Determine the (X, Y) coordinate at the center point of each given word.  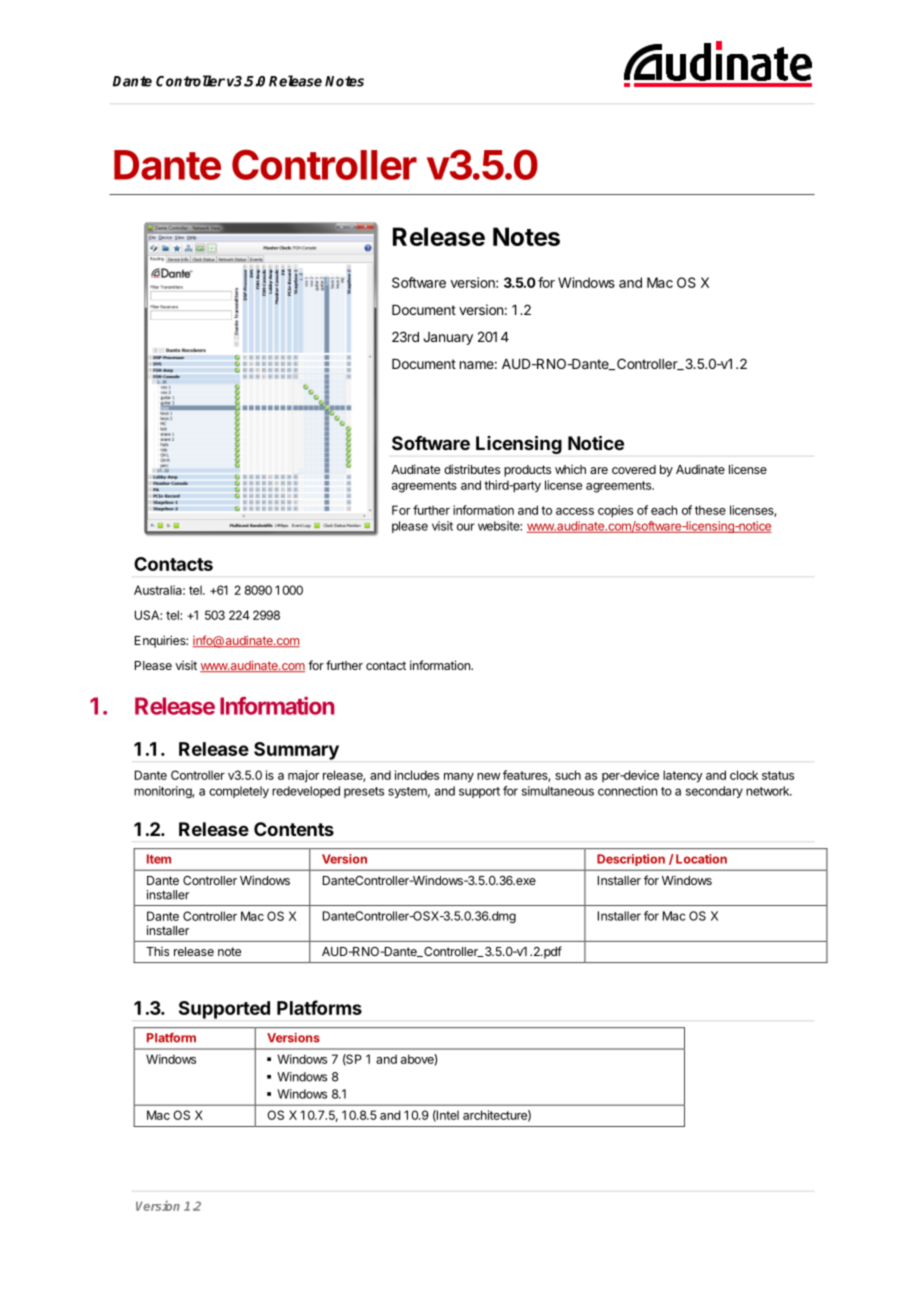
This (157, 951)
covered (634, 469)
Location (701, 859)
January (448, 338)
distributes (472, 469)
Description (631, 860)
